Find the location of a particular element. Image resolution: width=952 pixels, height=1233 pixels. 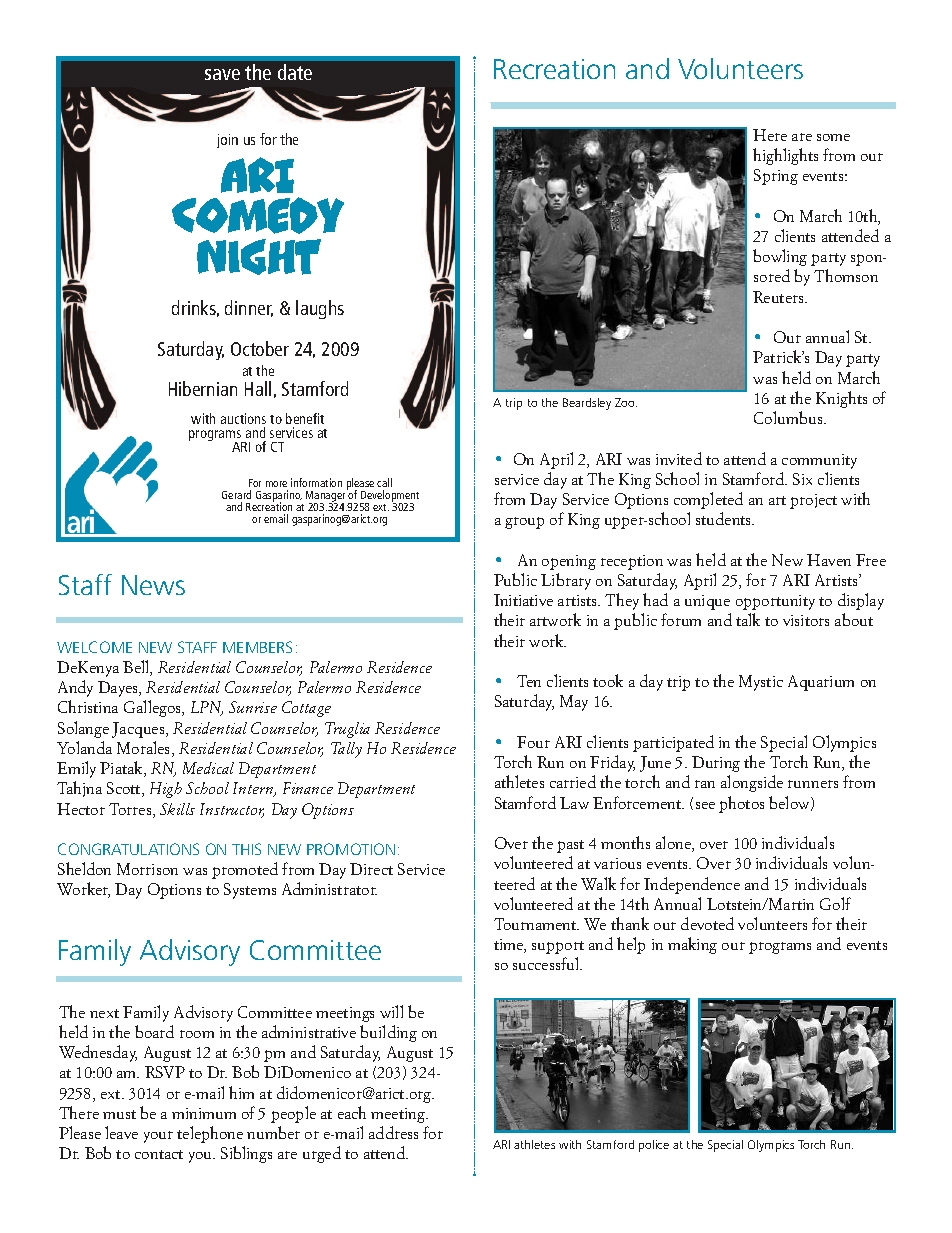

your is located at coordinates (158, 1137).
